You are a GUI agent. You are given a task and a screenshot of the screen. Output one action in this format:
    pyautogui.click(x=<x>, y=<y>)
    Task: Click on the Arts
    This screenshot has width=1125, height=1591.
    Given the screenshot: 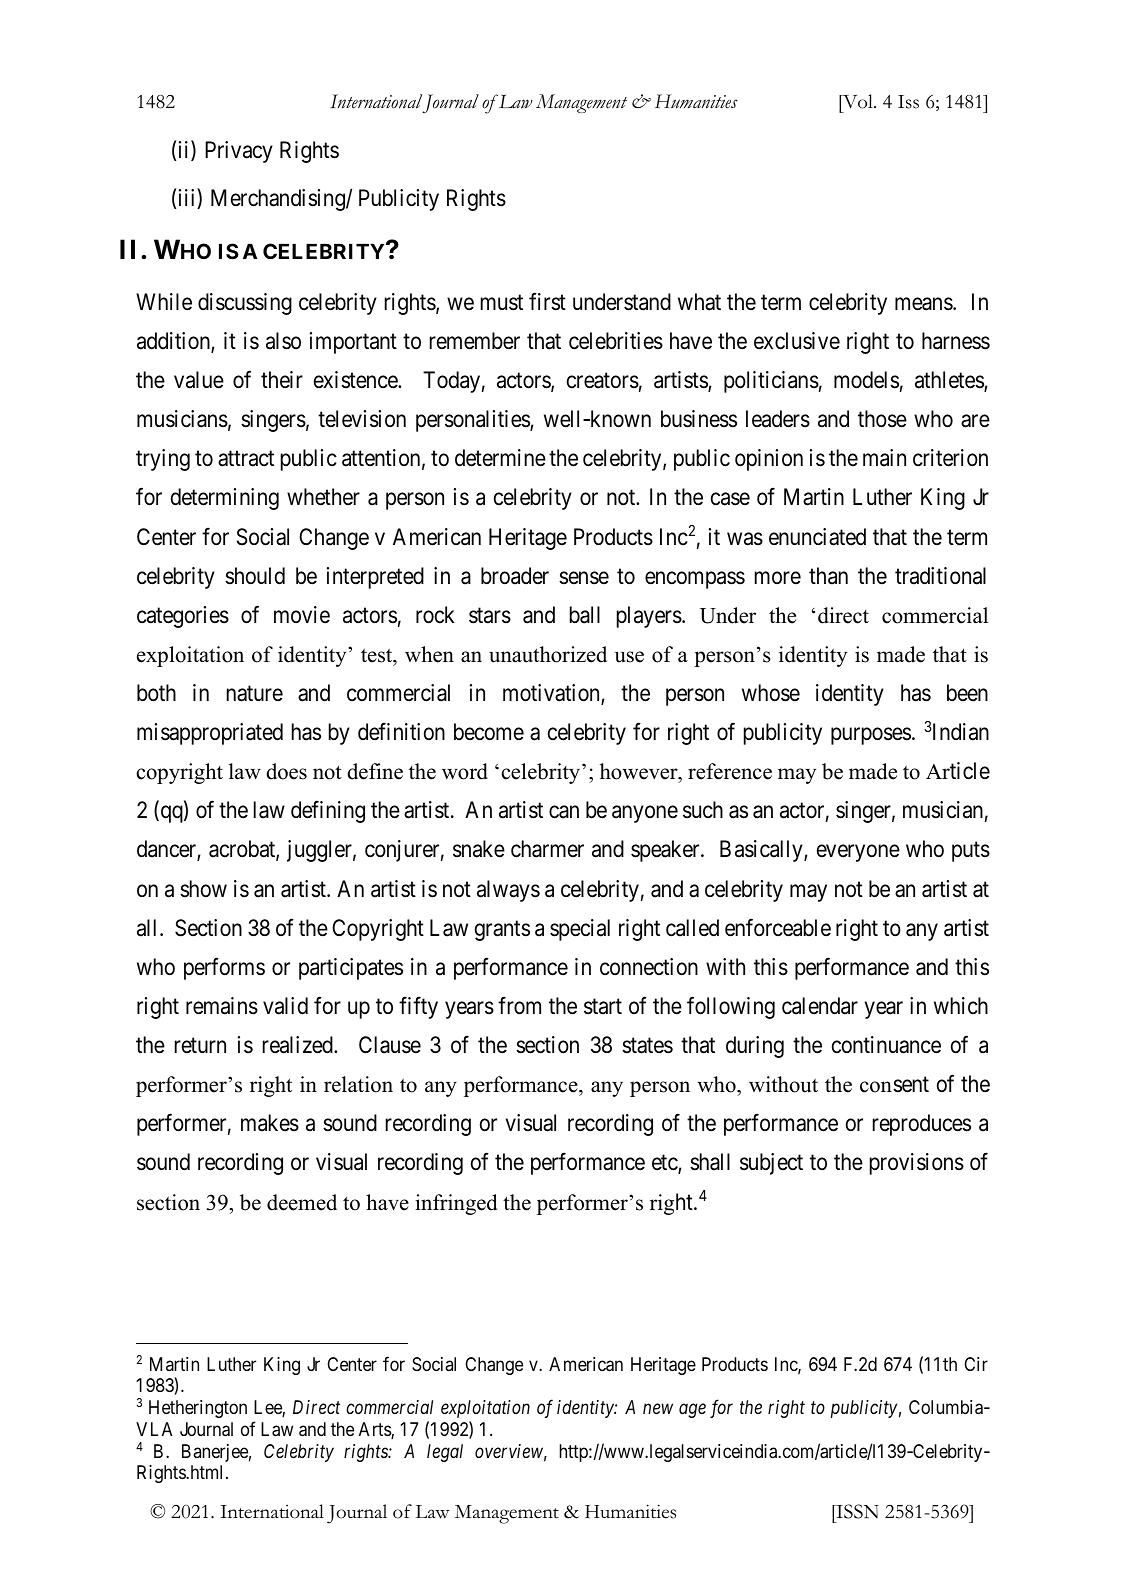 What is the action you would take?
    pyautogui.click(x=375, y=1430)
